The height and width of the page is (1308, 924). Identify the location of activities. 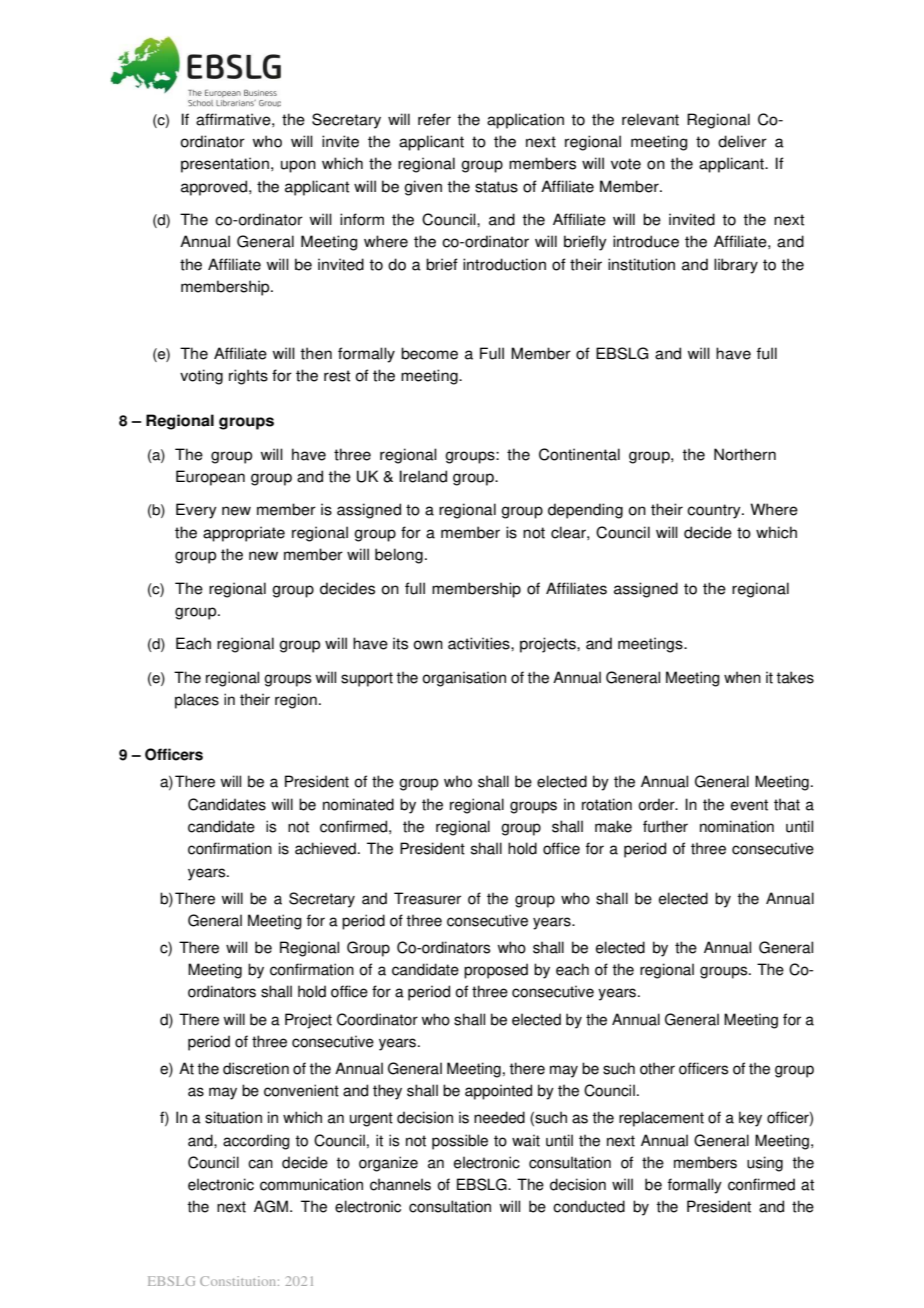
(480, 643).
